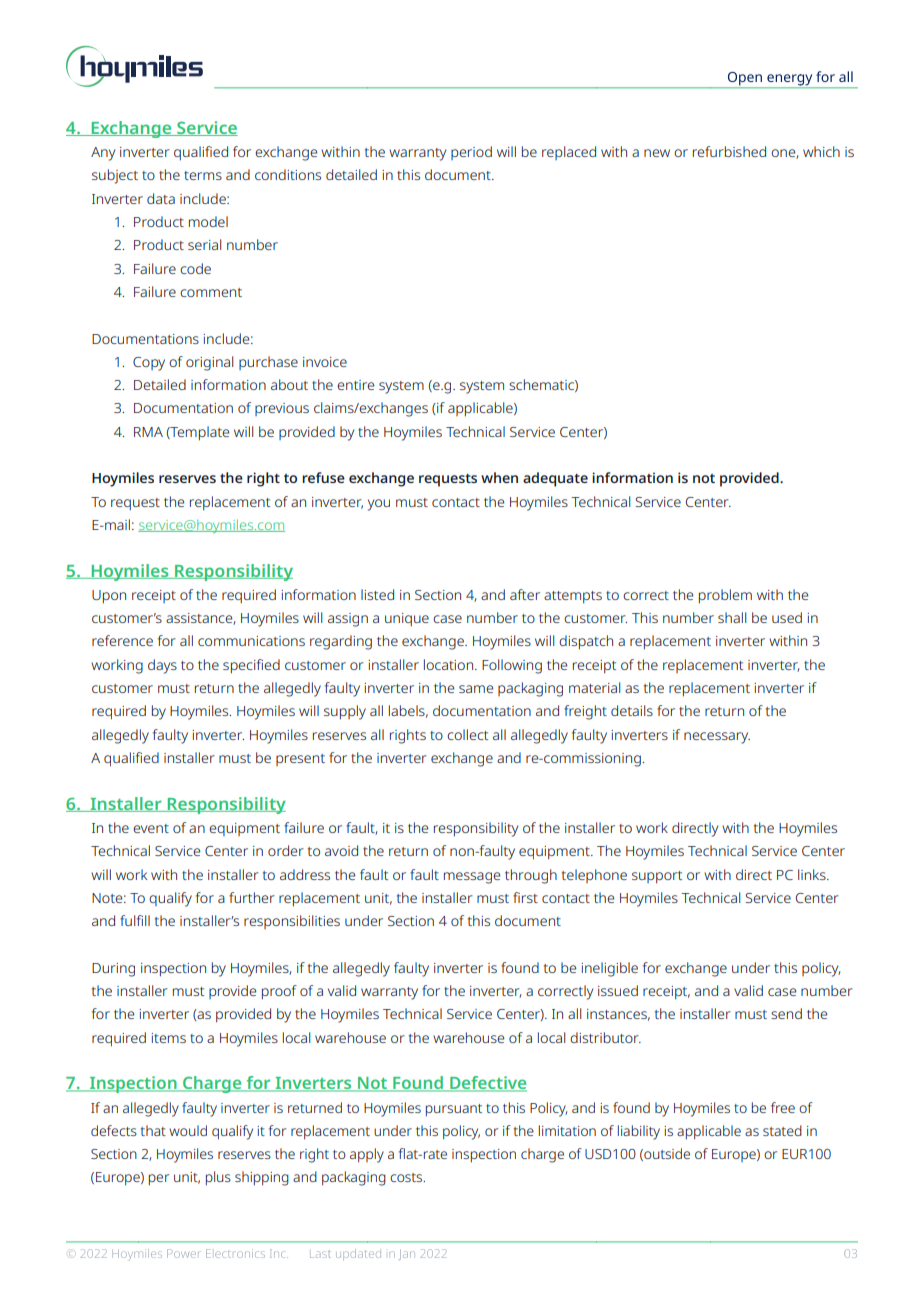  Describe the element at coordinates (744, 80) in the document. I see `Open` at that location.
